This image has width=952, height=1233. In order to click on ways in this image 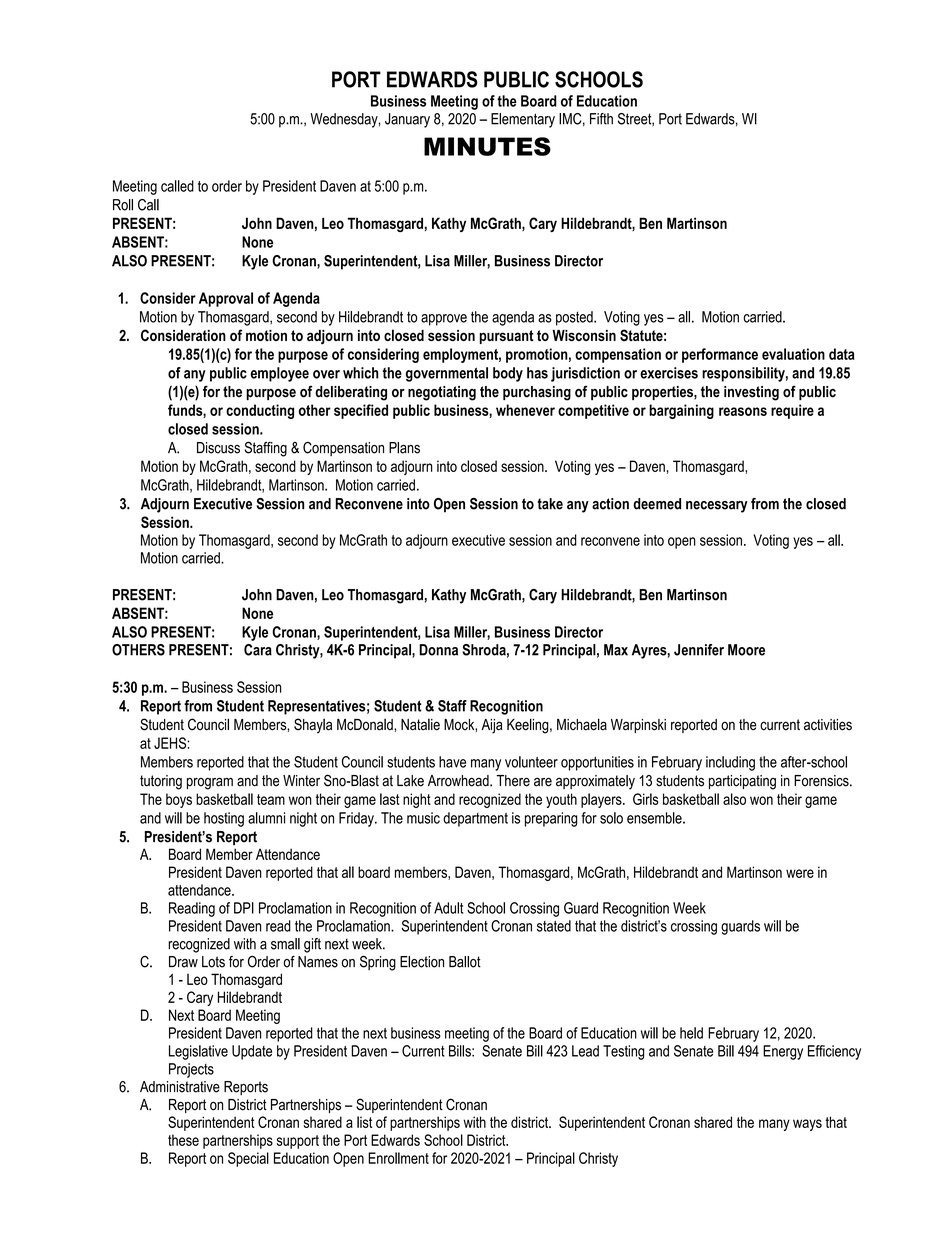, I will do `click(807, 1125)`.
